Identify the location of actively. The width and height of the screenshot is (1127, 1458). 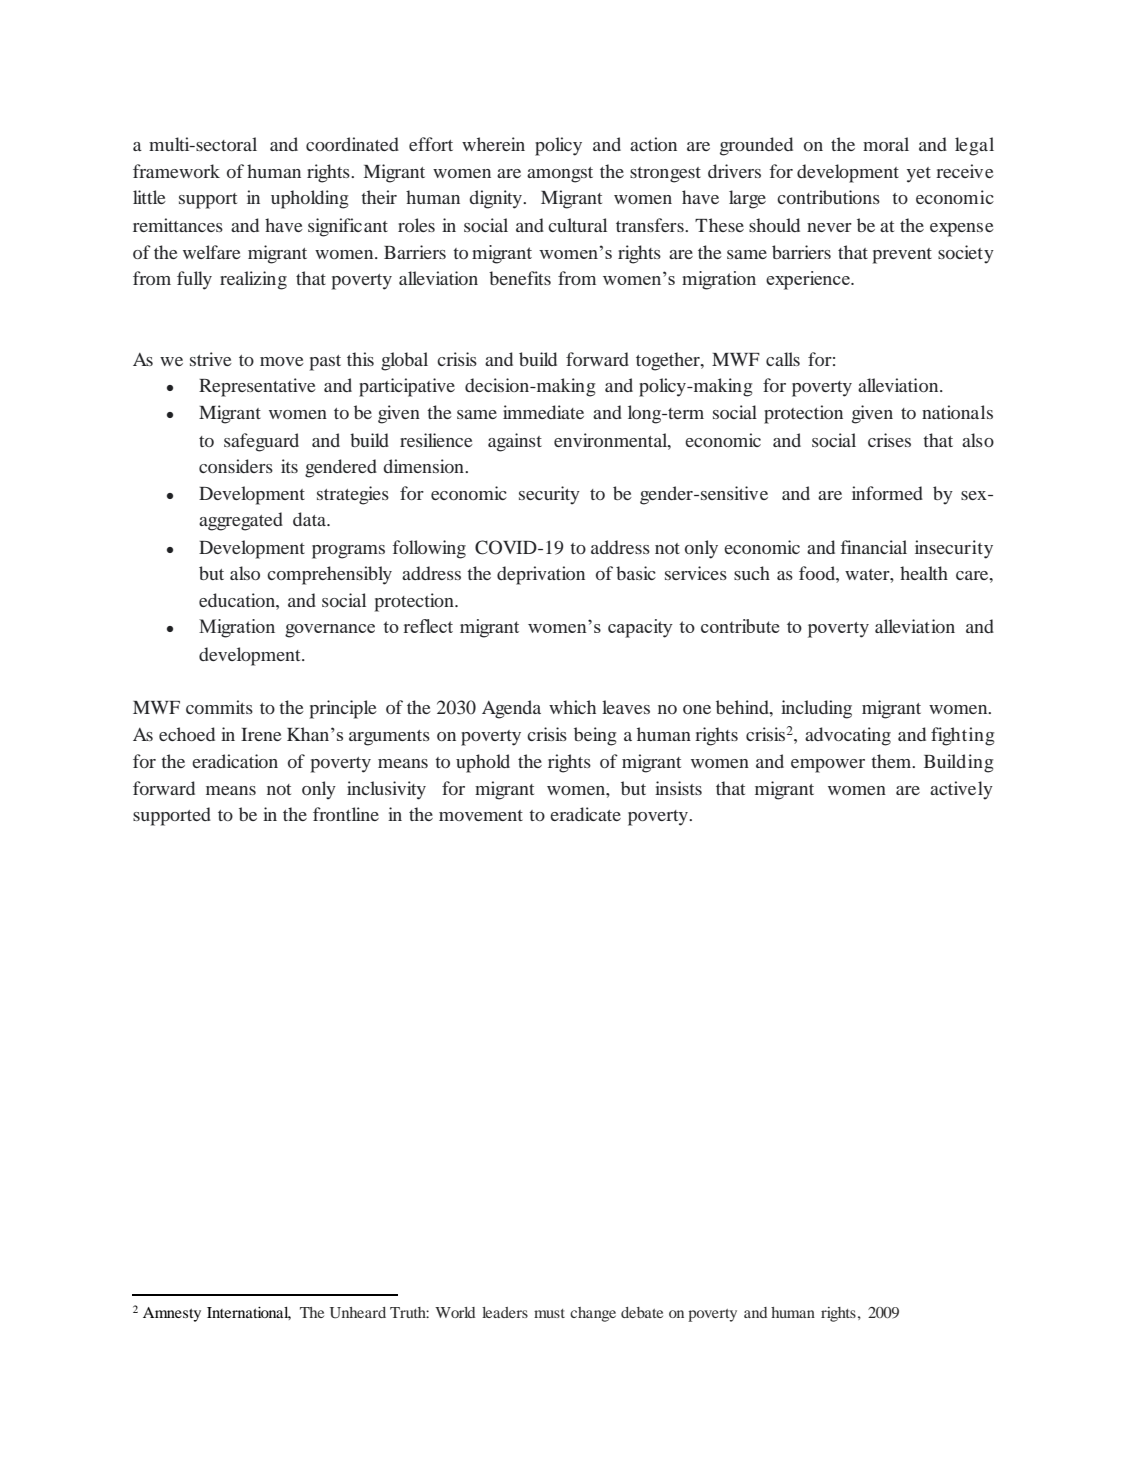
(961, 790).
